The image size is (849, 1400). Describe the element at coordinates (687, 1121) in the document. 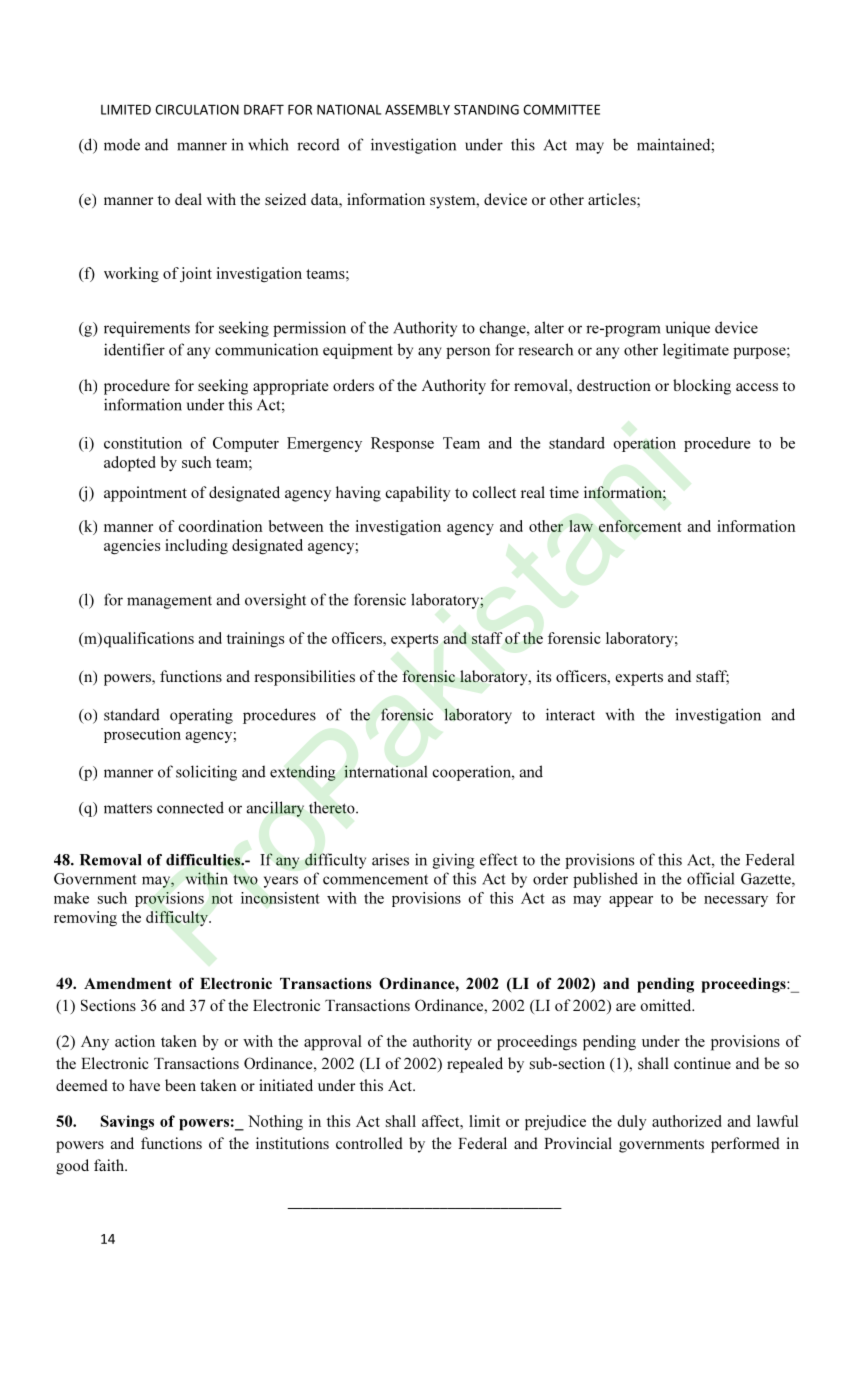

I see `authorized` at that location.
